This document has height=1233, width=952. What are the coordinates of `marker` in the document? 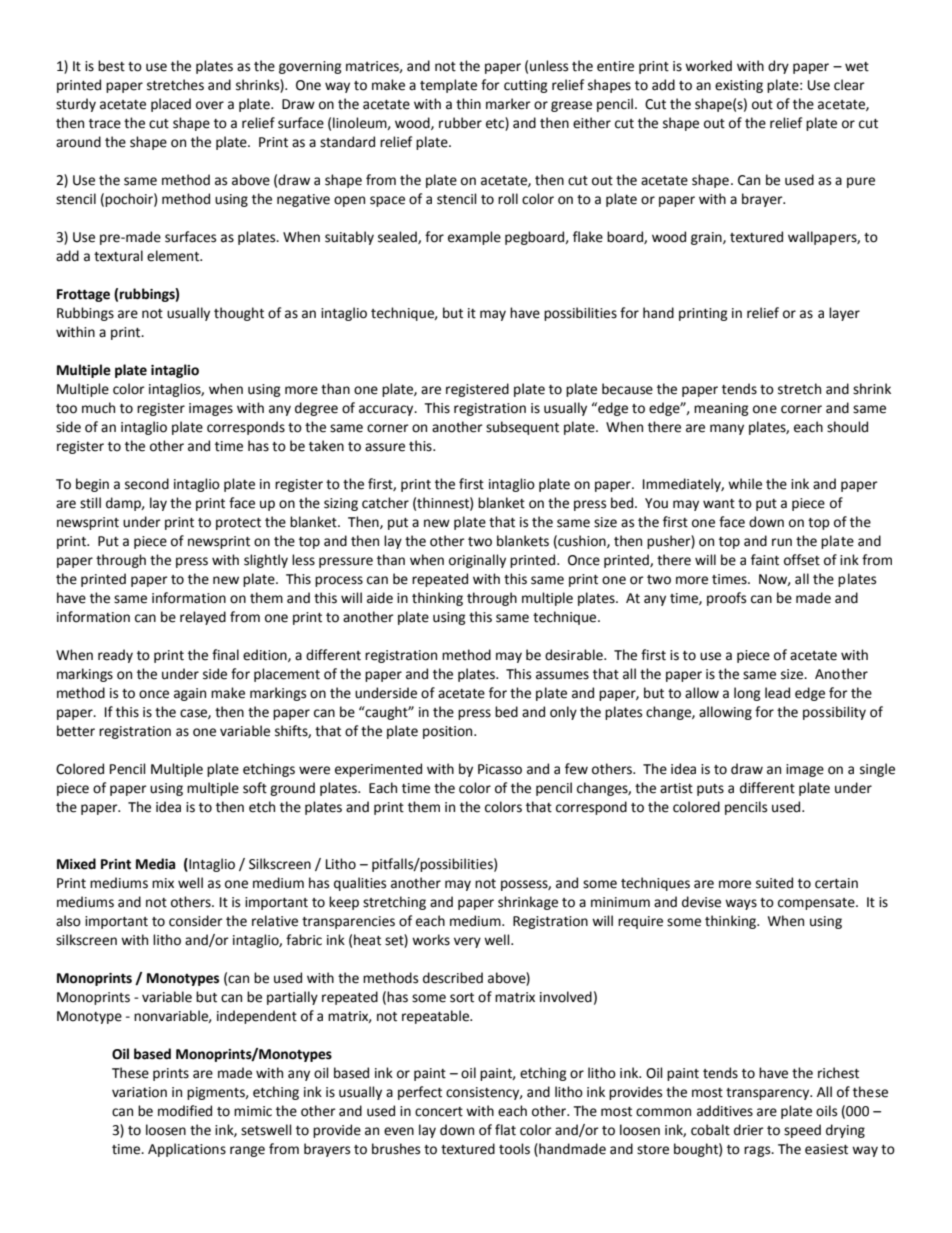 It's located at (508, 104).
